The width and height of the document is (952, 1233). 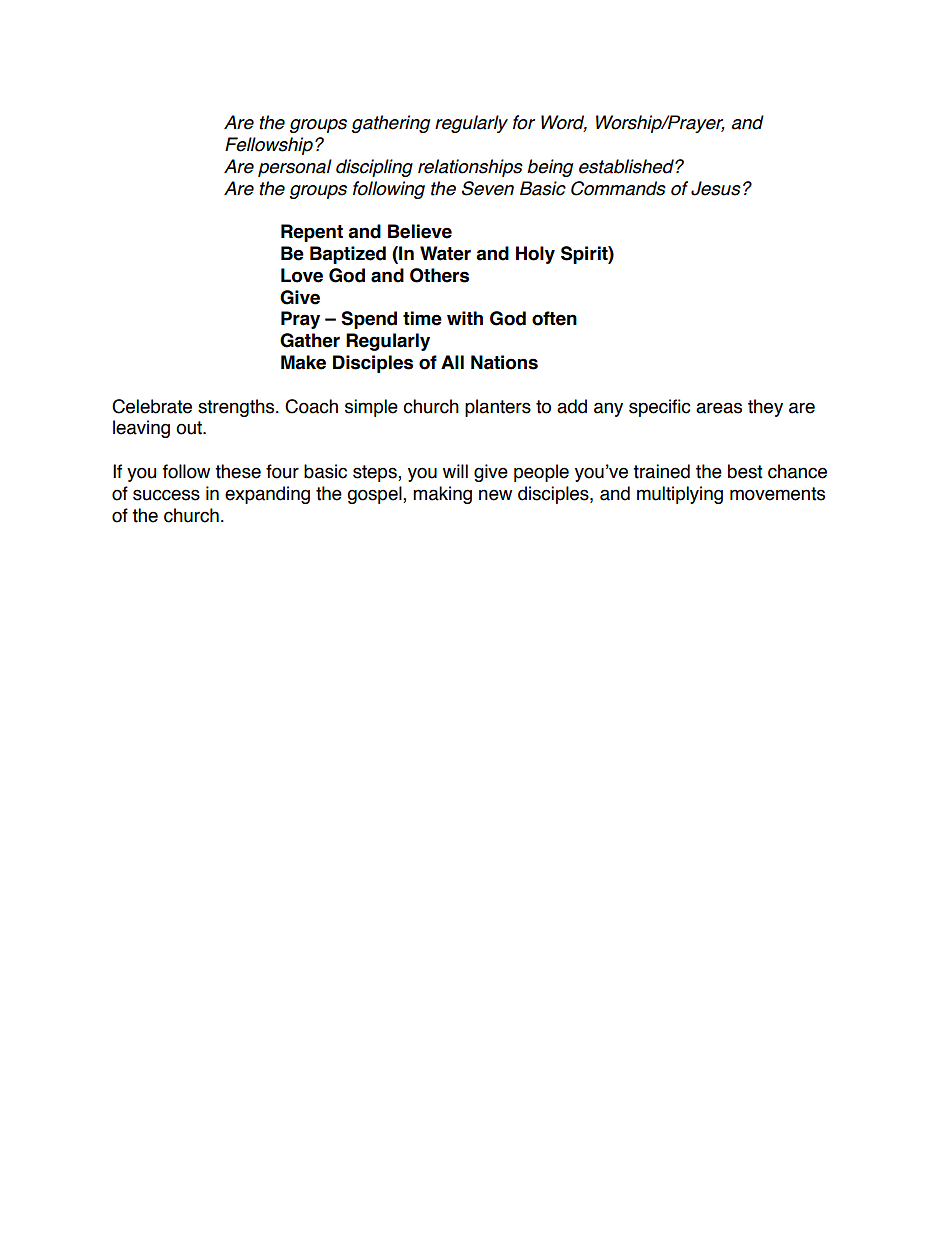 What do you see at coordinates (719, 408) in the document?
I see `areas` at bounding box center [719, 408].
